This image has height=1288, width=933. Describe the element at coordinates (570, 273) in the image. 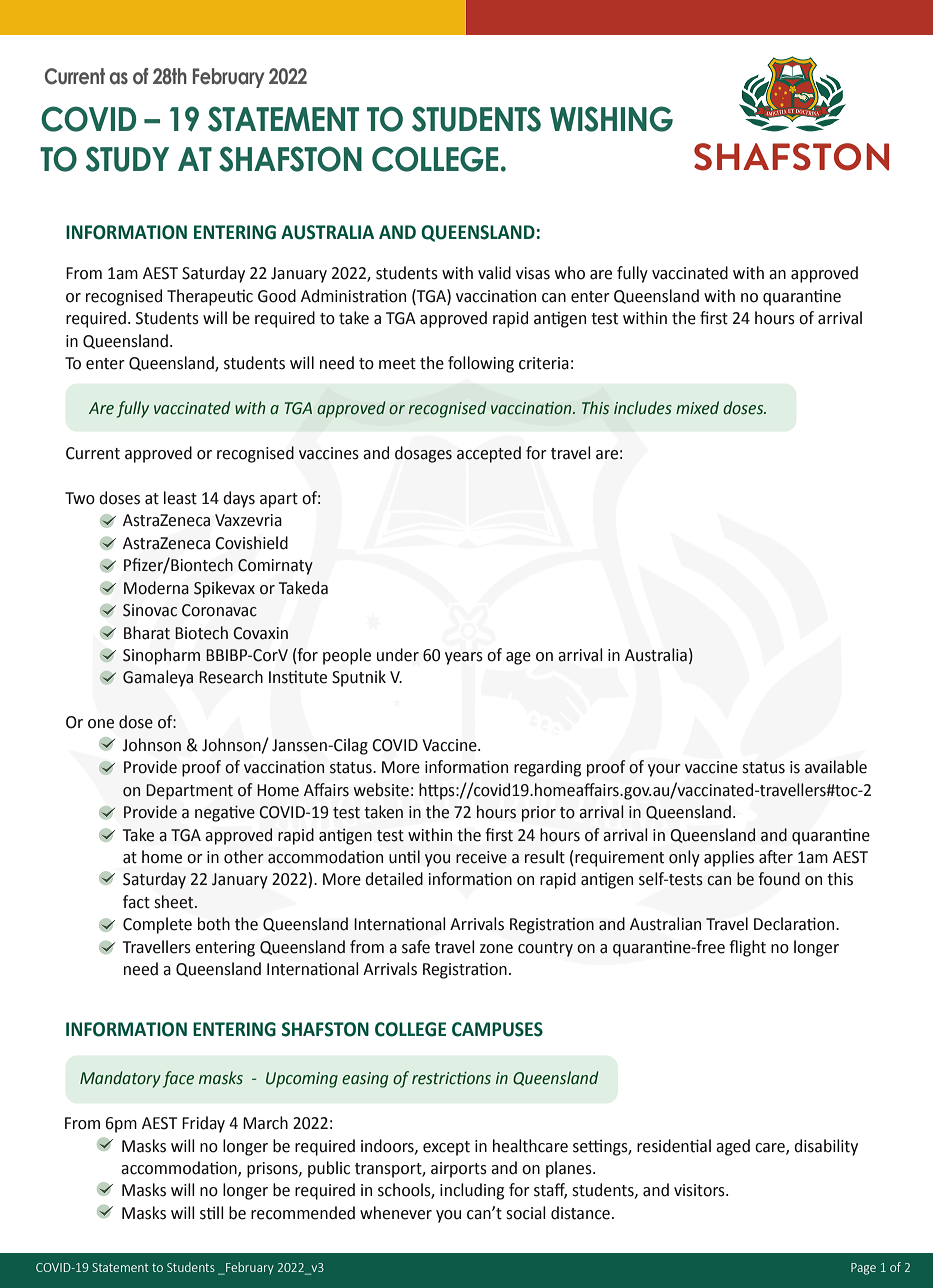

I see `who` at that location.
